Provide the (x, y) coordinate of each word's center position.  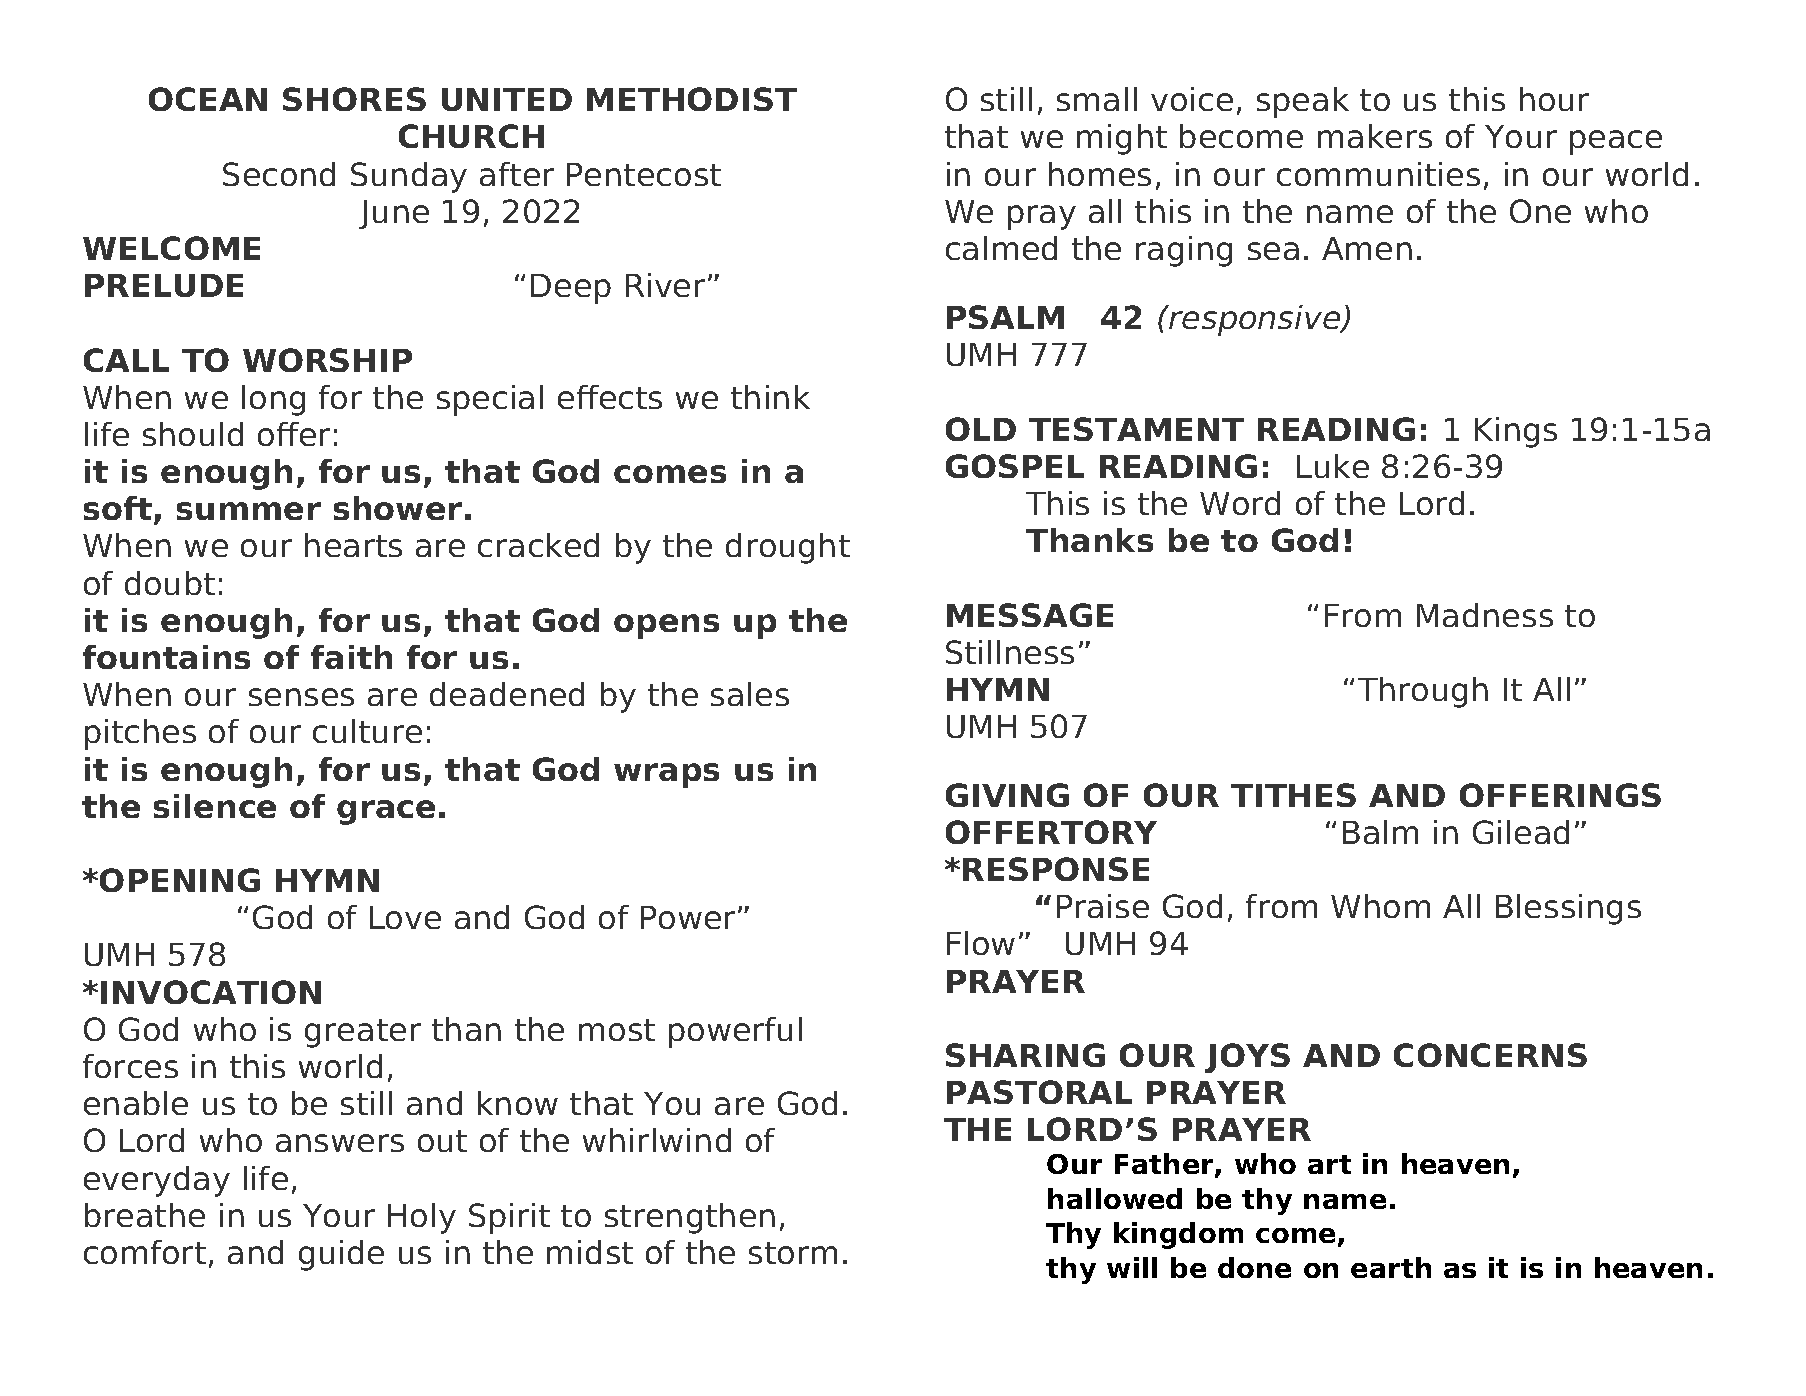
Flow (981, 943)
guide (341, 1255)
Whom (1380, 906)
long (273, 400)
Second (279, 174)
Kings (1516, 432)
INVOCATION (211, 992)
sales (750, 694)
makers (1375, 136)
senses (301, 697)
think (770, 397)
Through (1423, 692)
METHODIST (692, 99)
